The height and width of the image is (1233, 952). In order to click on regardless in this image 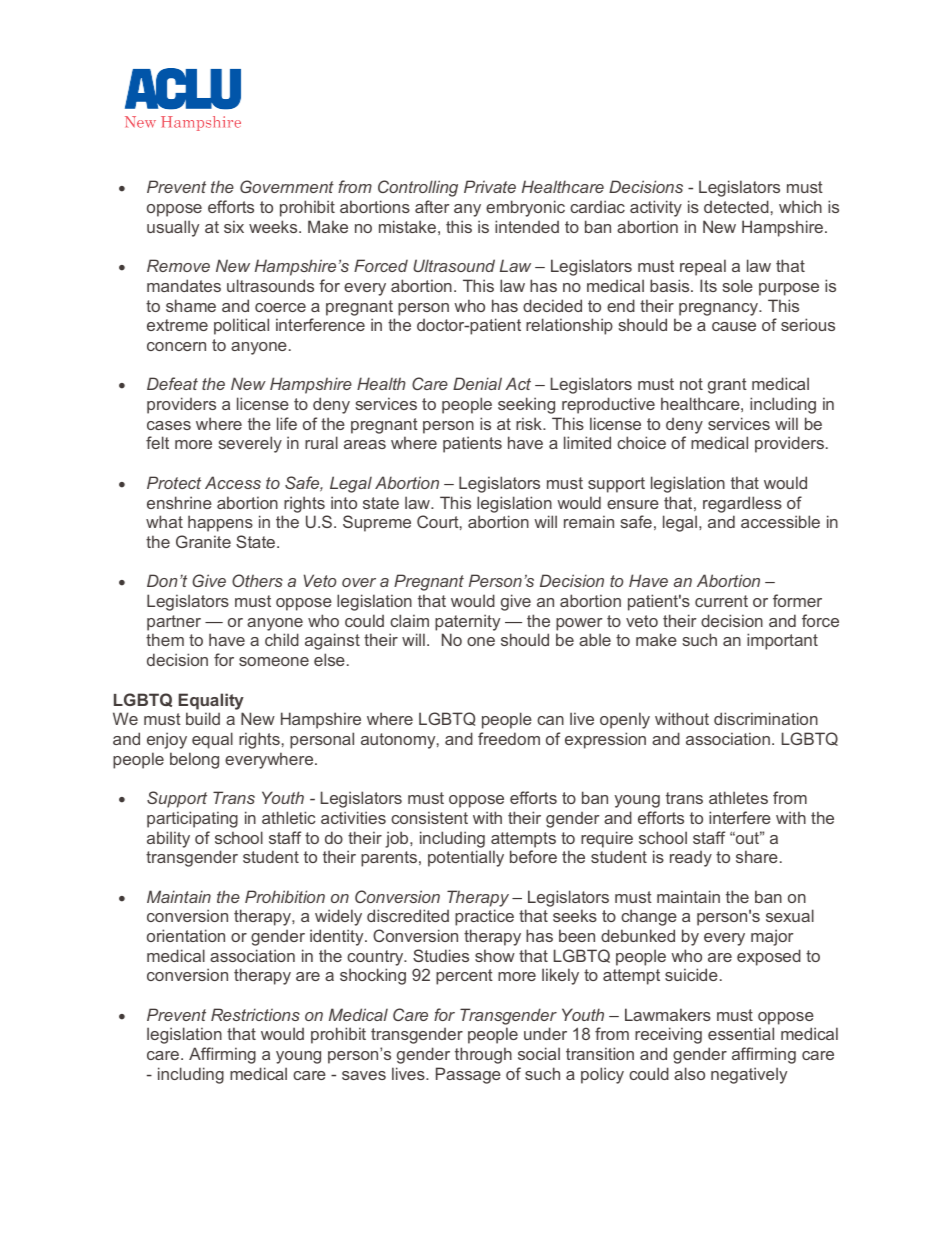, I will do `click(742, 504)`.
